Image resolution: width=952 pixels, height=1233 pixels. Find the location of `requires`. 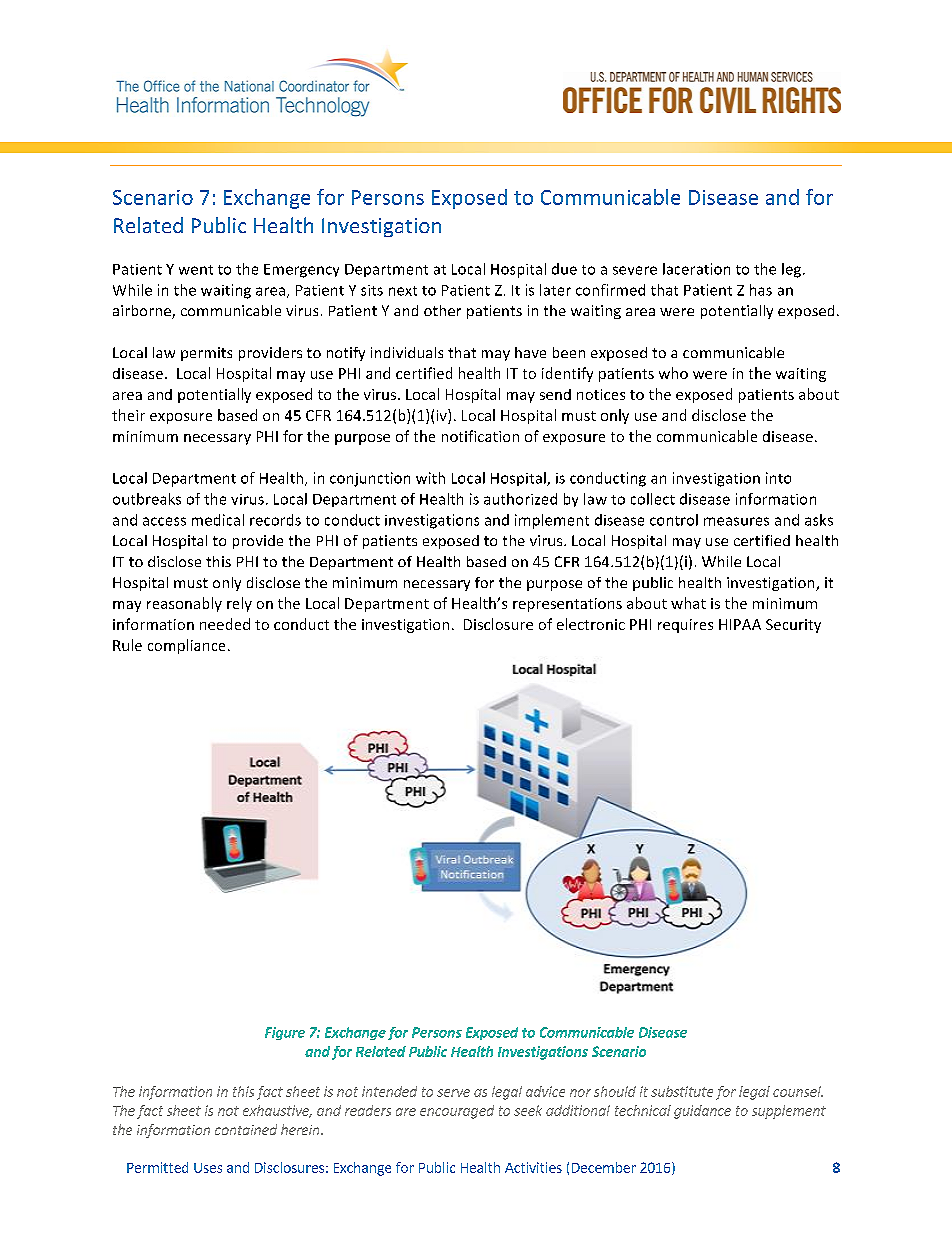

requires is located at coordinates (685, 626).
